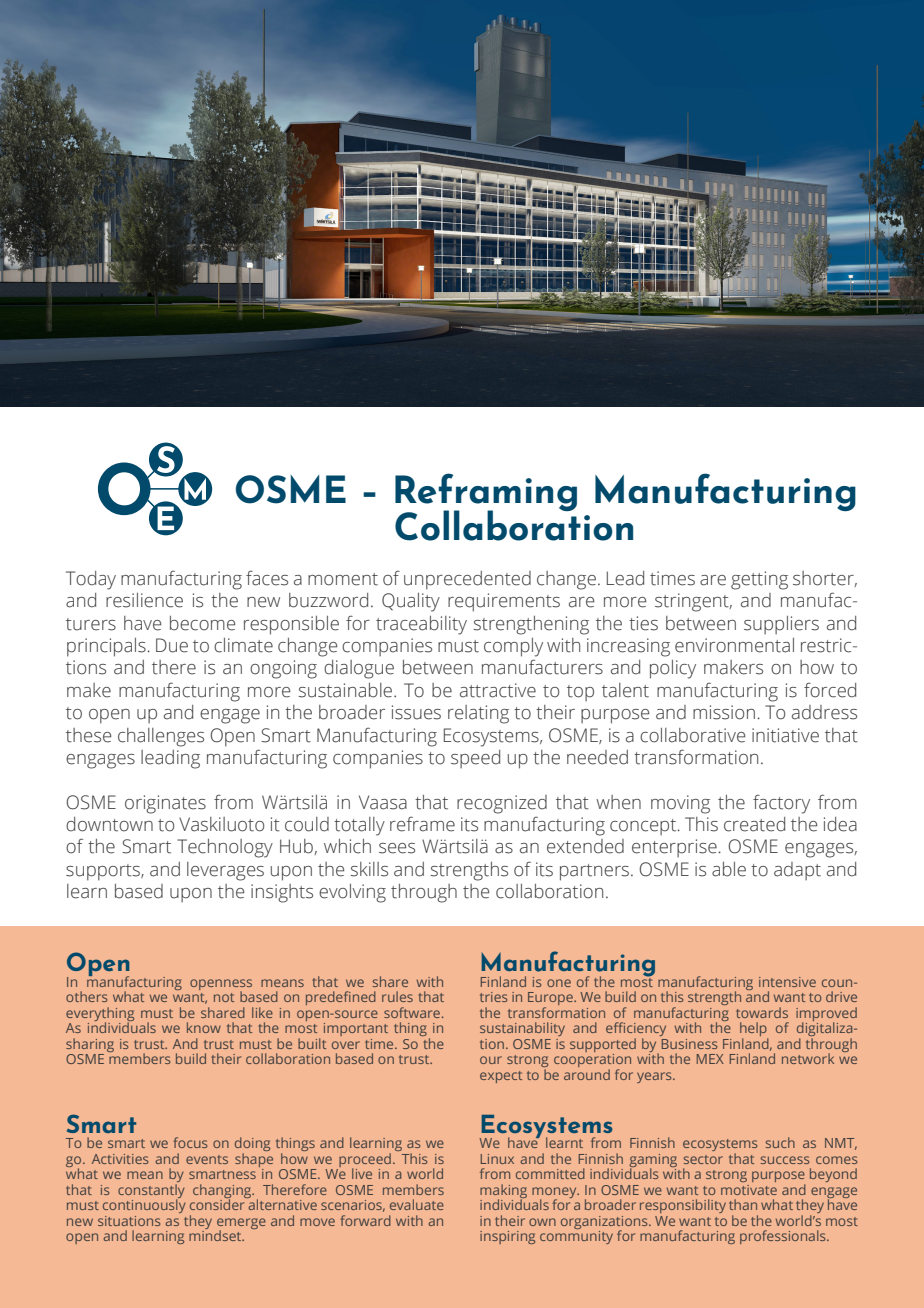 The height and width of the document is (1308, 924). What do you see at coordinates (759, 580) in the document?
I see `getting` at bounding box center [759, 580].
